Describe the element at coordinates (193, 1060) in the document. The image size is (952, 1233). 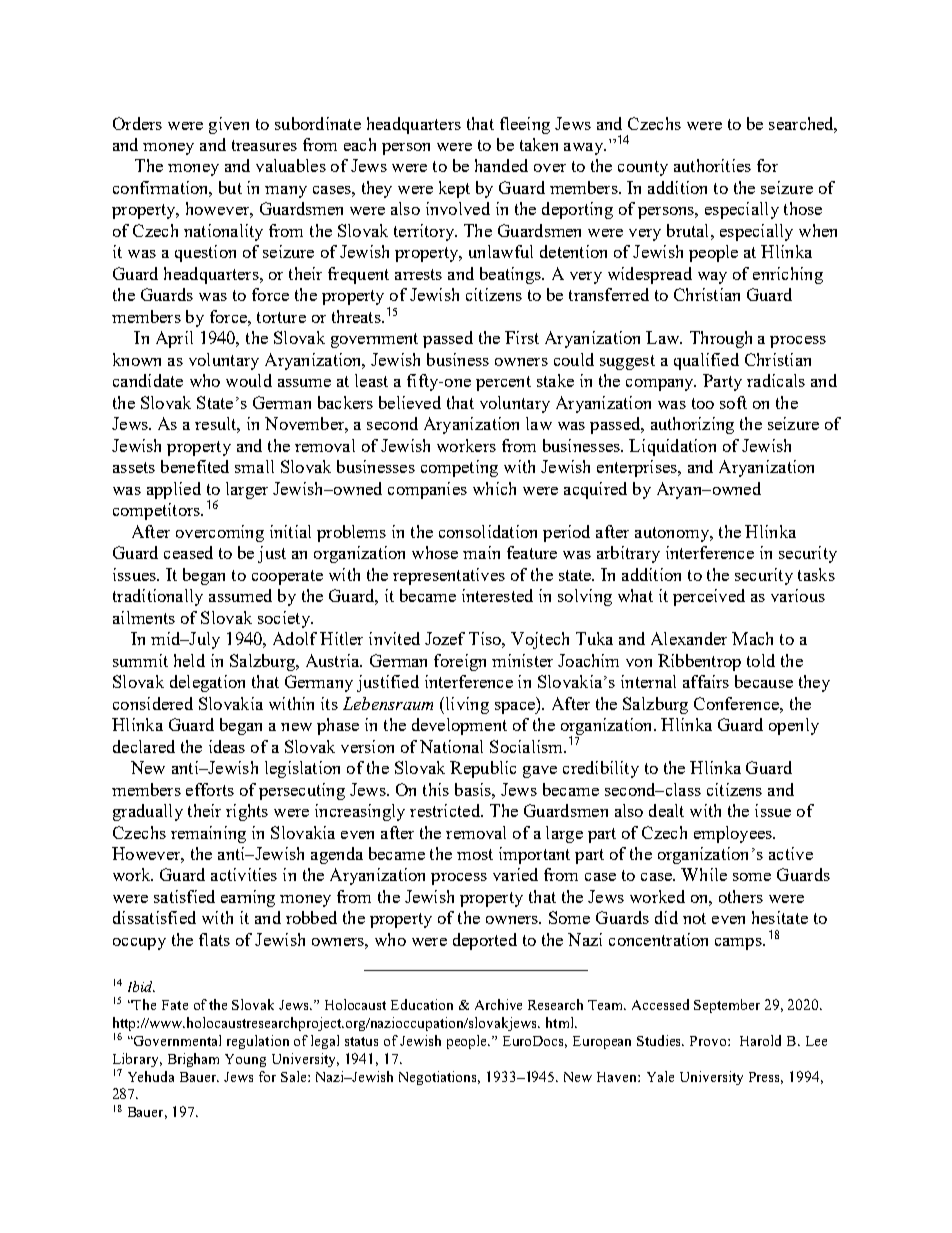
I see `Brigham` at that location.
